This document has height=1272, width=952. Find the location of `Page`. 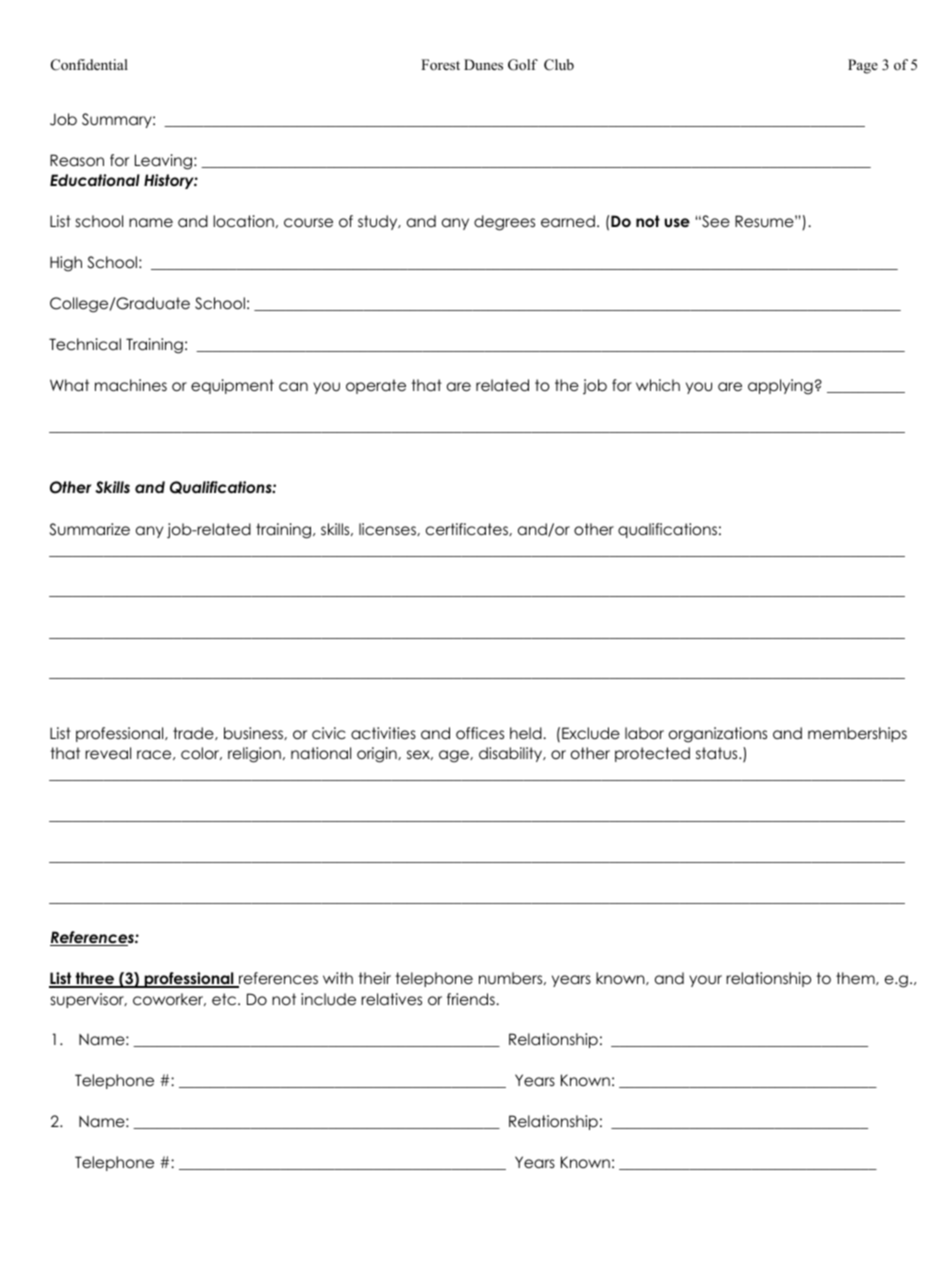

Page is located at coordinates (863, 66).
